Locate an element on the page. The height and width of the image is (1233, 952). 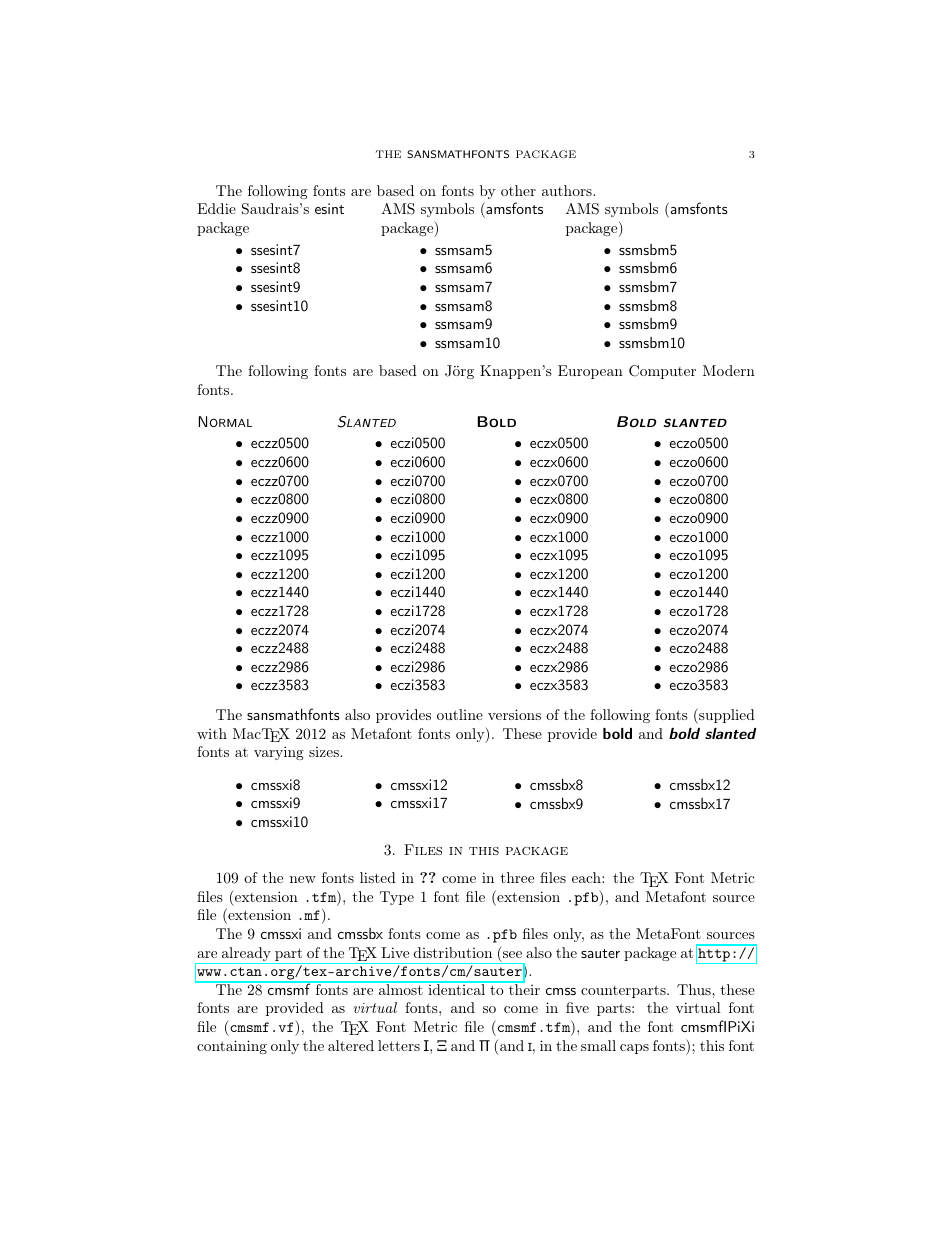
new is located at coordinates (303, 879).
